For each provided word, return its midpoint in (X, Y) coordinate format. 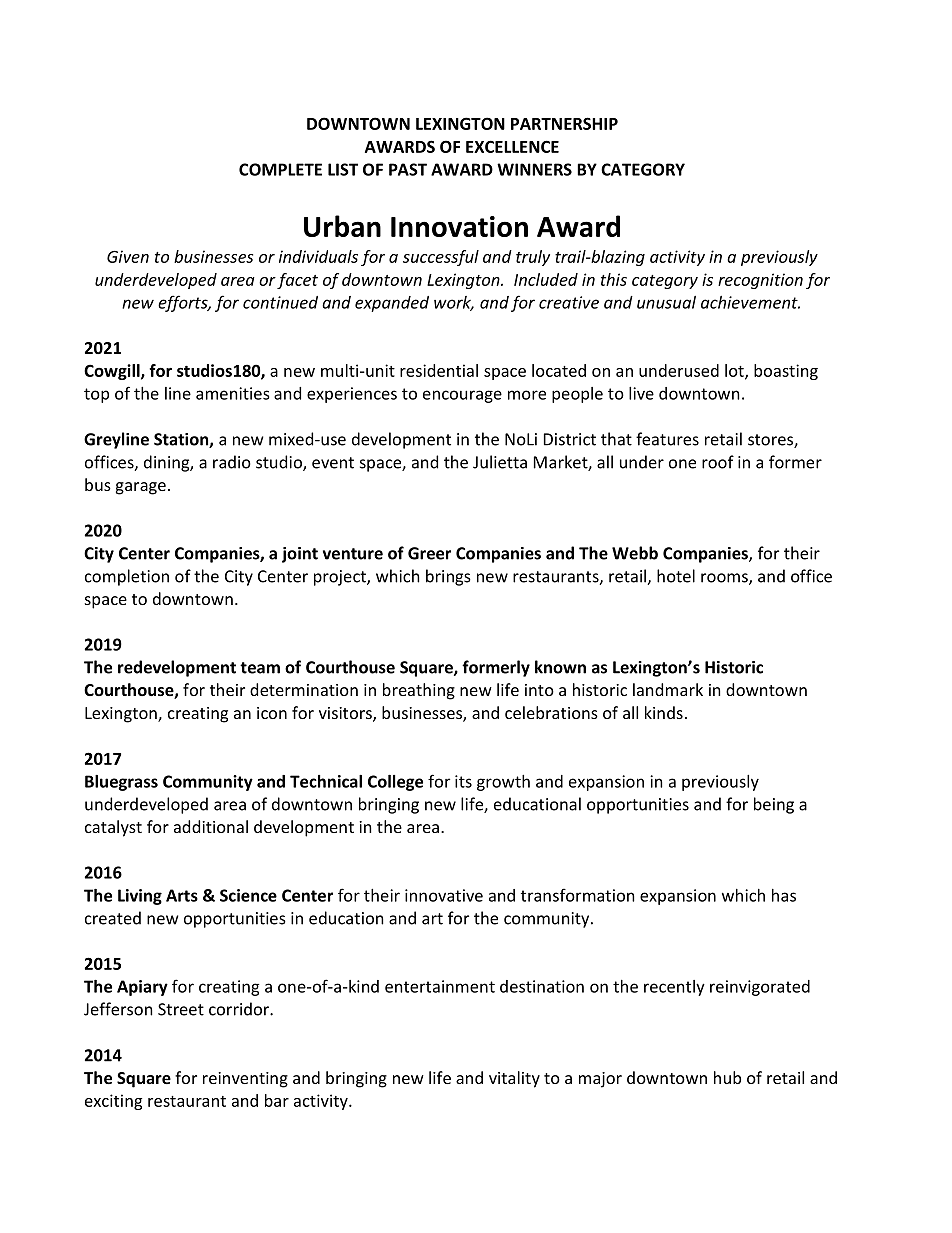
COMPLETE (280, 169)
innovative (444, 895)
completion (127, 577)
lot (735, 371)
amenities (233, 393)
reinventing (245, 1080)
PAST (408, 169)
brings (448, 577)
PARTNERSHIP (564, 123)
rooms (725, 579)
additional (211, 826)
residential (439, 370)
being (774, 805)
